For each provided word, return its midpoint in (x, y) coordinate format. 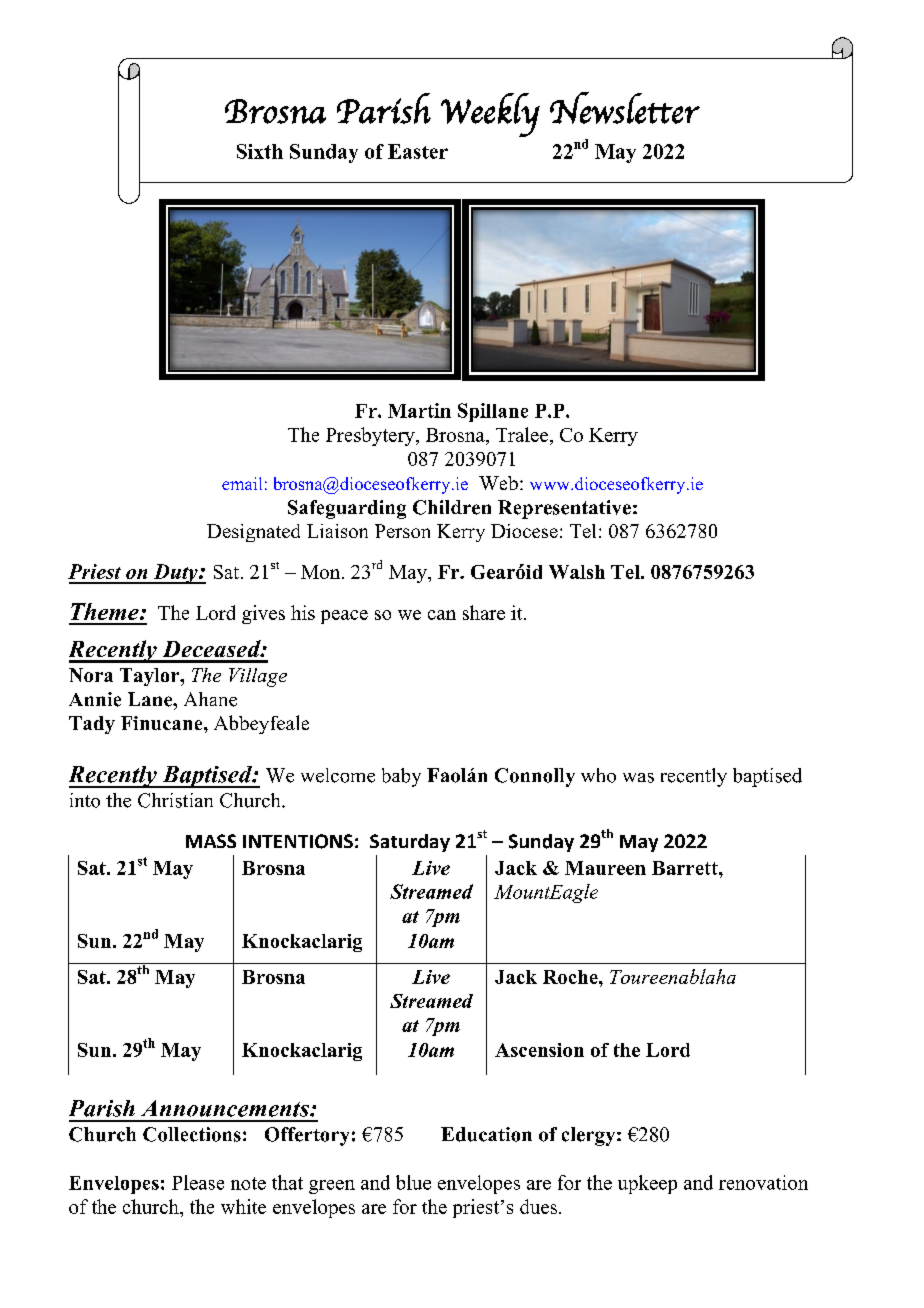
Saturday (410, 843)
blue (413, 1182)
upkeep (647, 1184)
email (242, 483)
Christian (175, 800)
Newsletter (625, 108)
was (638, 778)
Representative (564, 509)
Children (452, 507)
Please (198, 1182)
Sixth (260, 151)
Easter (418, 151)
